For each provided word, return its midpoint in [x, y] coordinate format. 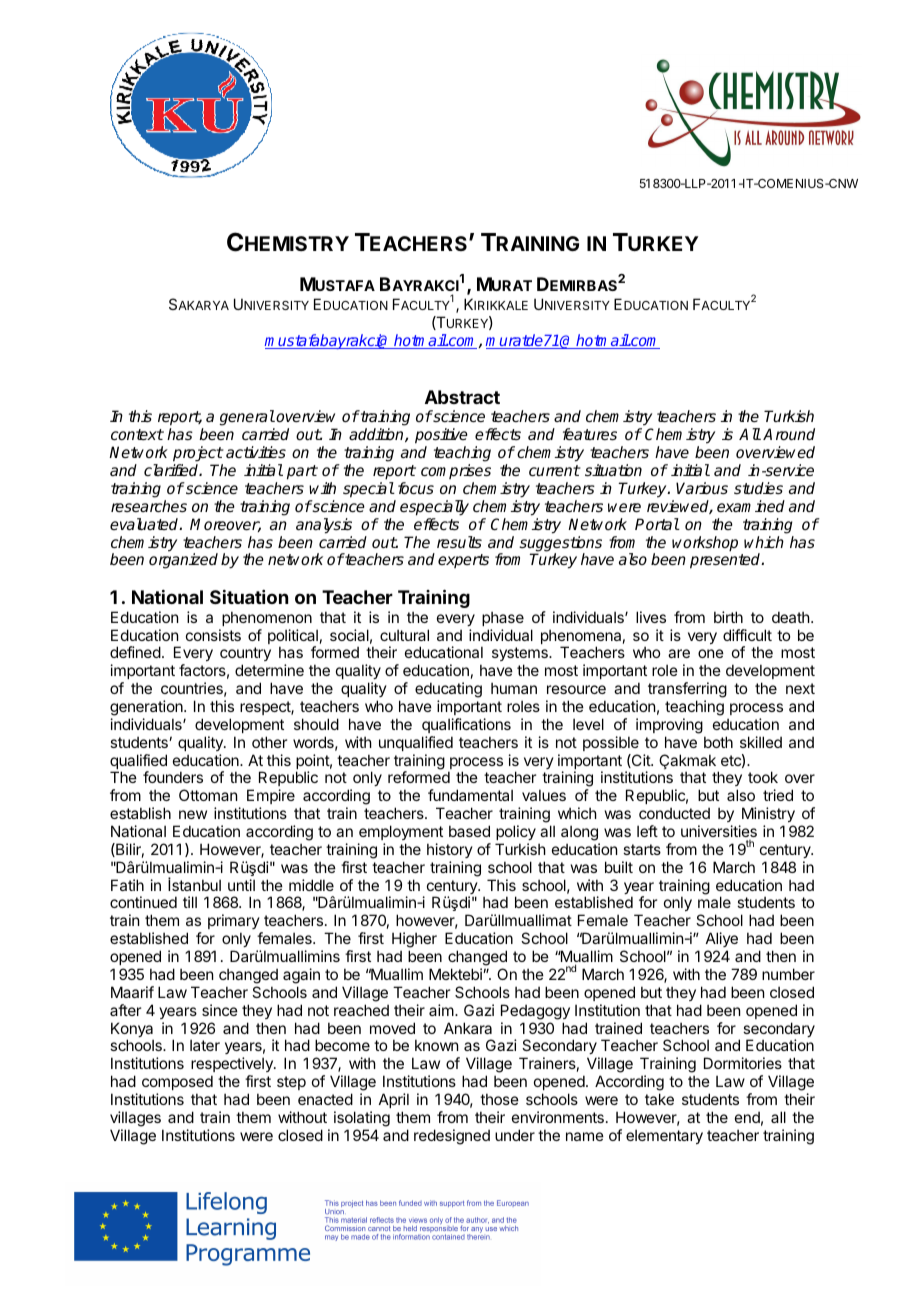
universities [719, 831]
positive [441, 437]
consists [213, 635]
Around [789, 434]
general [247, 419]
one [711, 653]
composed [177, 1082]
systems [521, 656]
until [241, 885]
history [450, 850]
